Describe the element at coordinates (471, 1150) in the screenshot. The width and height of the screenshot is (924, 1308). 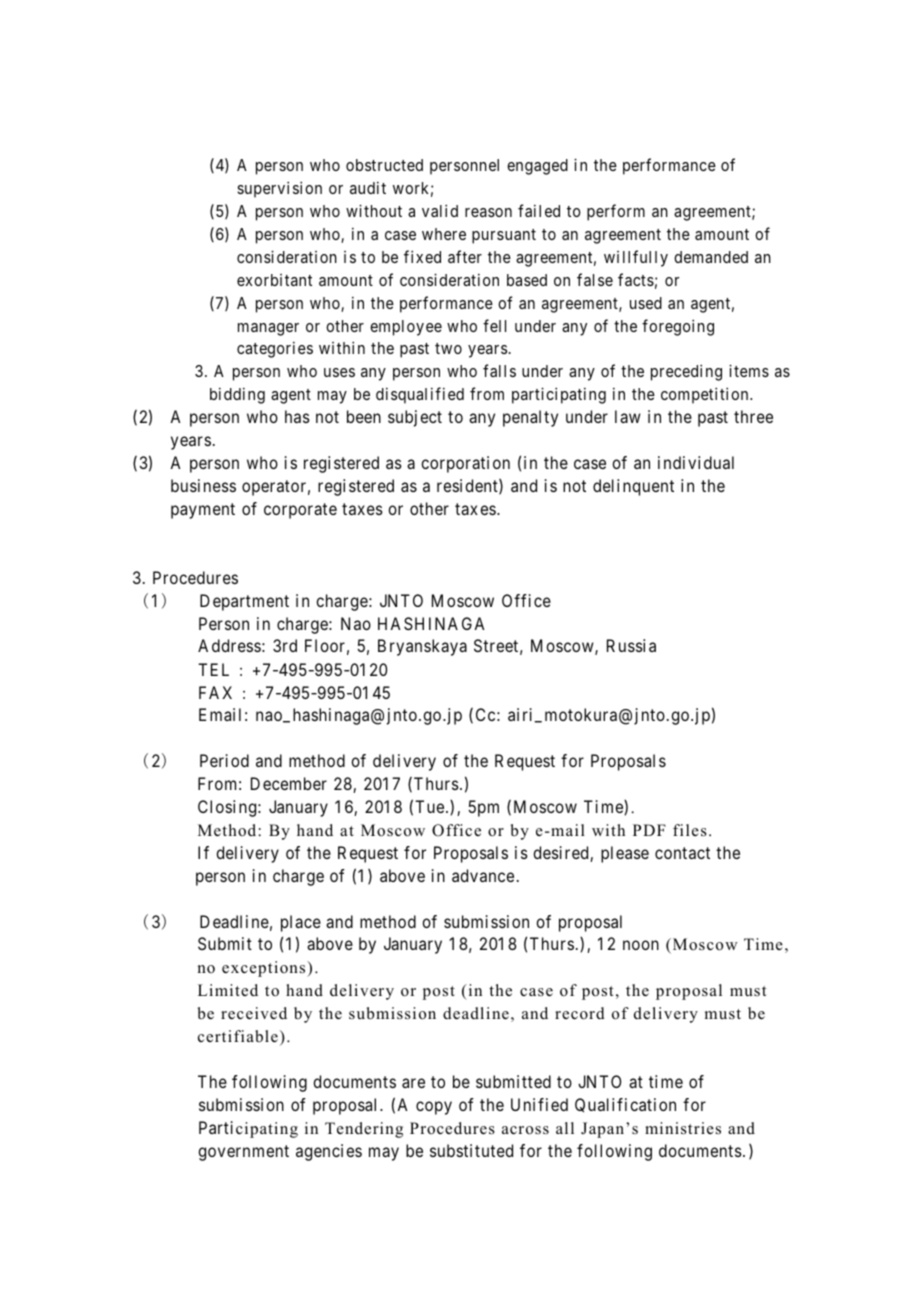
I see `substituted` at that location.
